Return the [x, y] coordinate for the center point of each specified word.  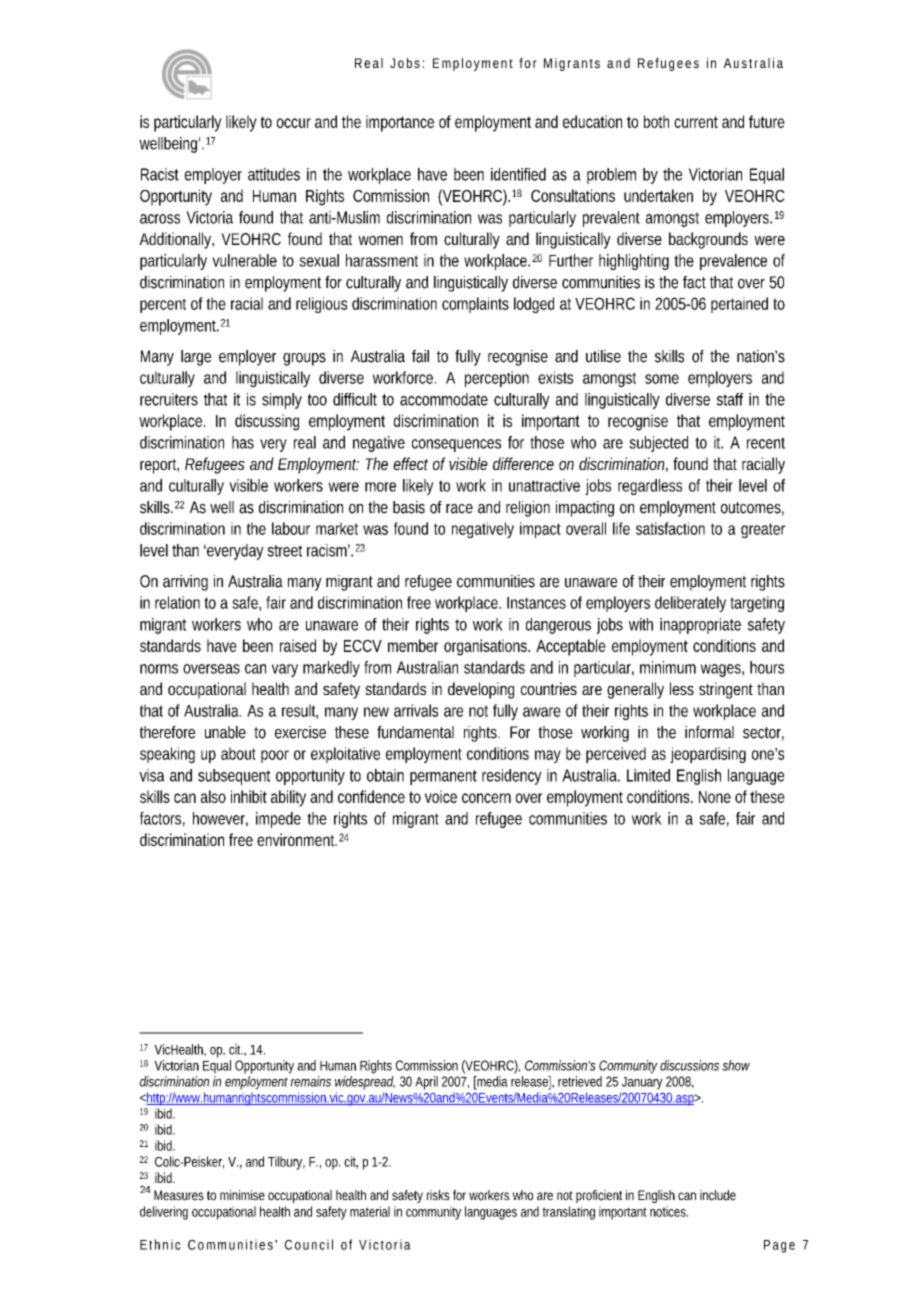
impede [278, 820]
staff [730, 399]
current [696, 122]
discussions [689, 1065]
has [243, 442]
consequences [456, 445]
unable [225, 732]
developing [481, 690]
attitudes [274, 174]
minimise [242, 1195]
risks [438, 1195]
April [426, 1083]
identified [518, 174]
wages [721, 670]
